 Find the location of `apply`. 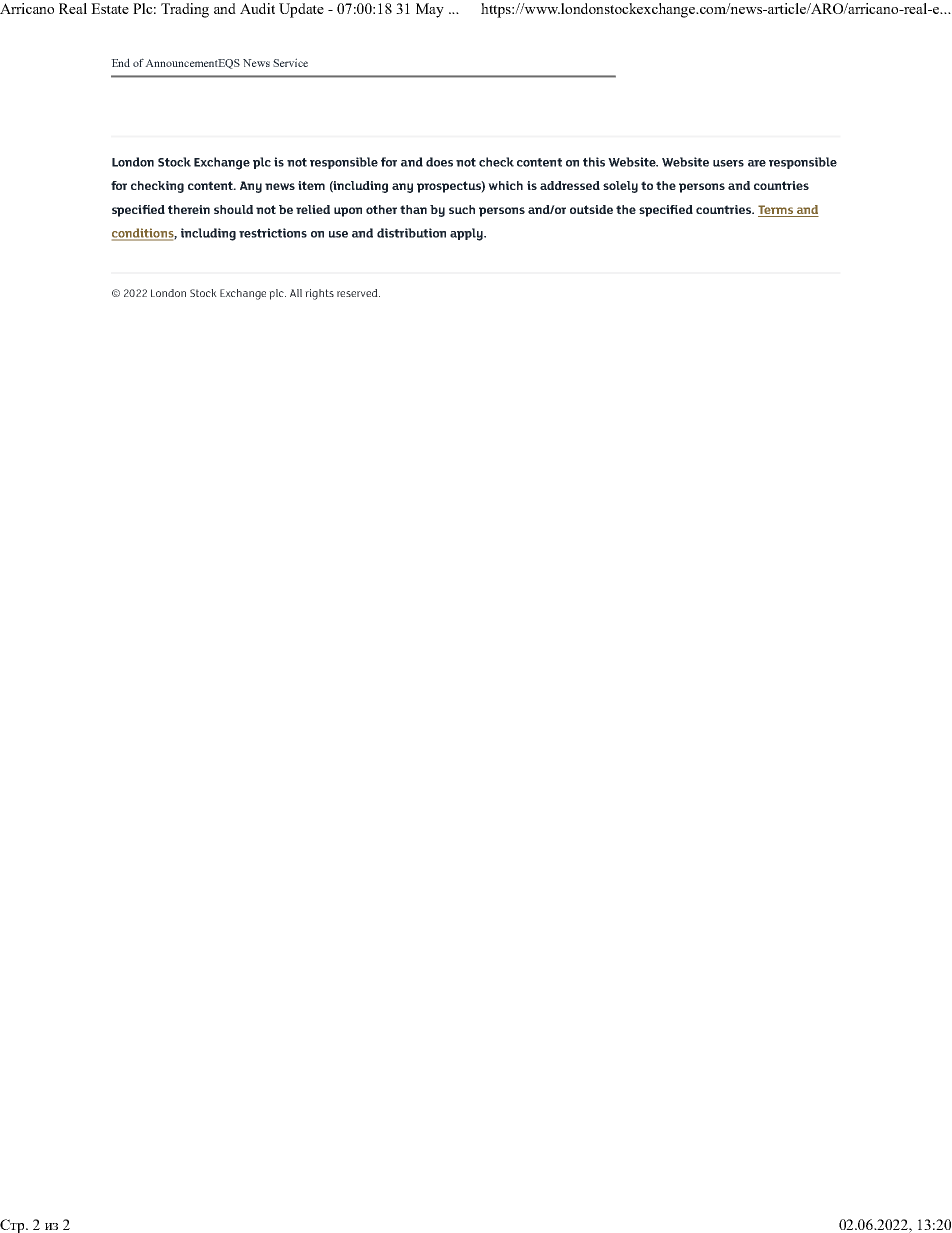

apply is located at coordinates (467, 234).
